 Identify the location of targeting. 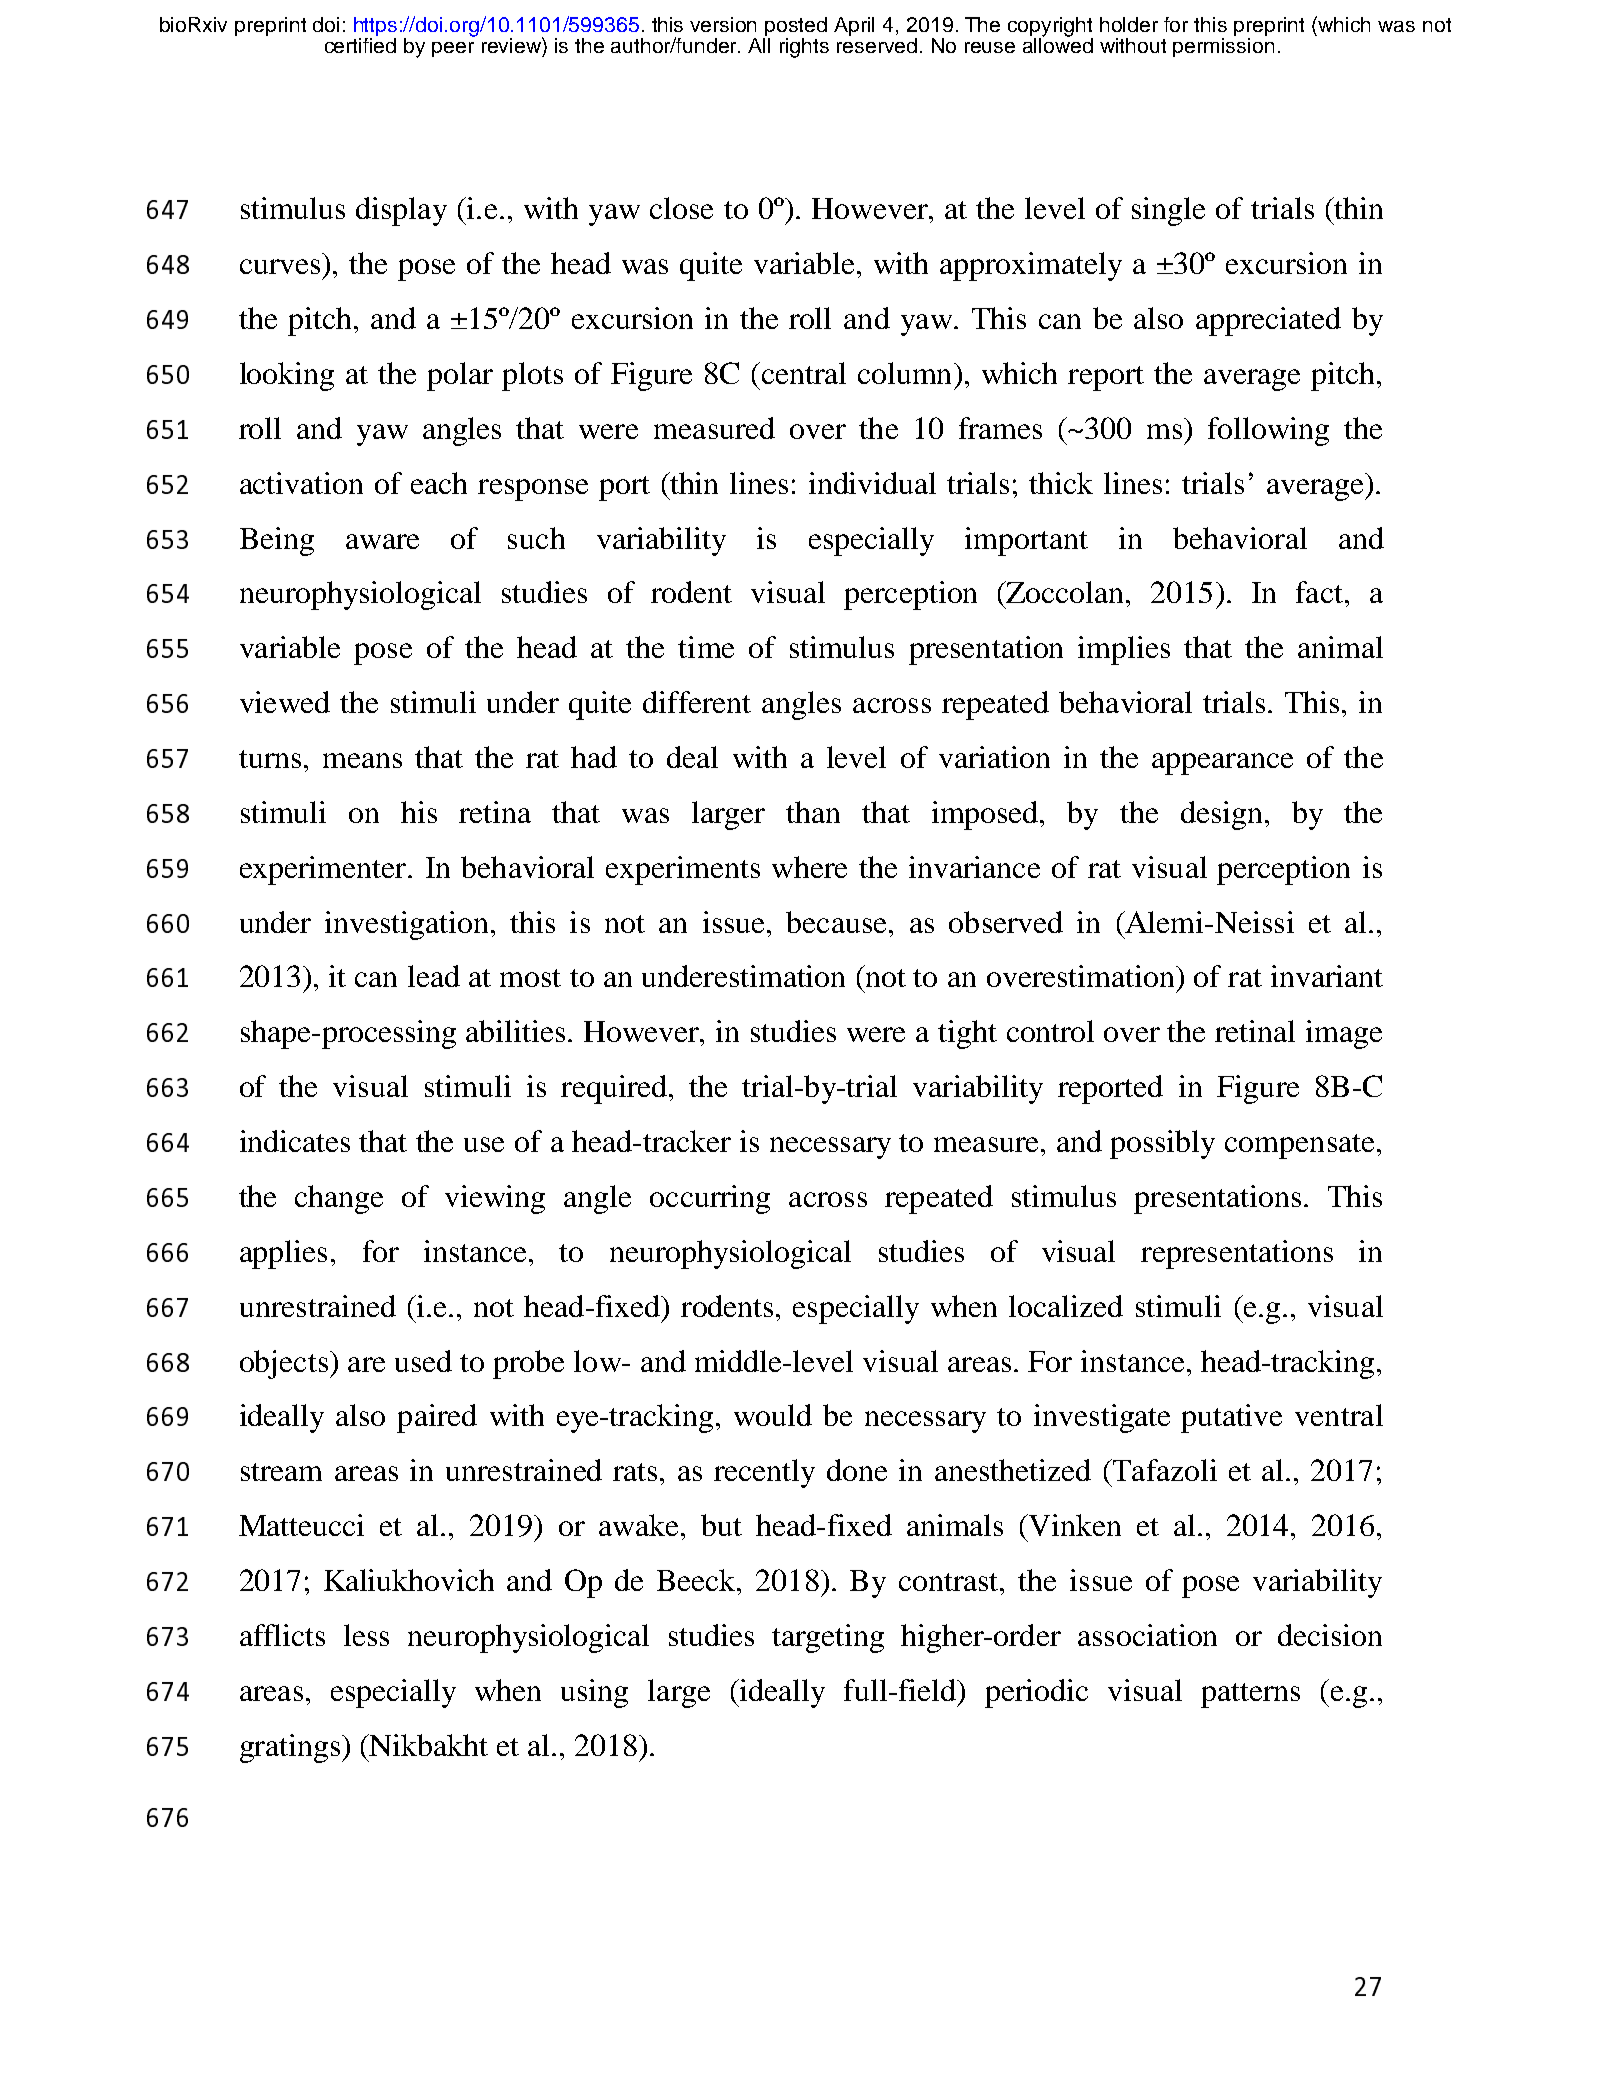
(828, 1638).
